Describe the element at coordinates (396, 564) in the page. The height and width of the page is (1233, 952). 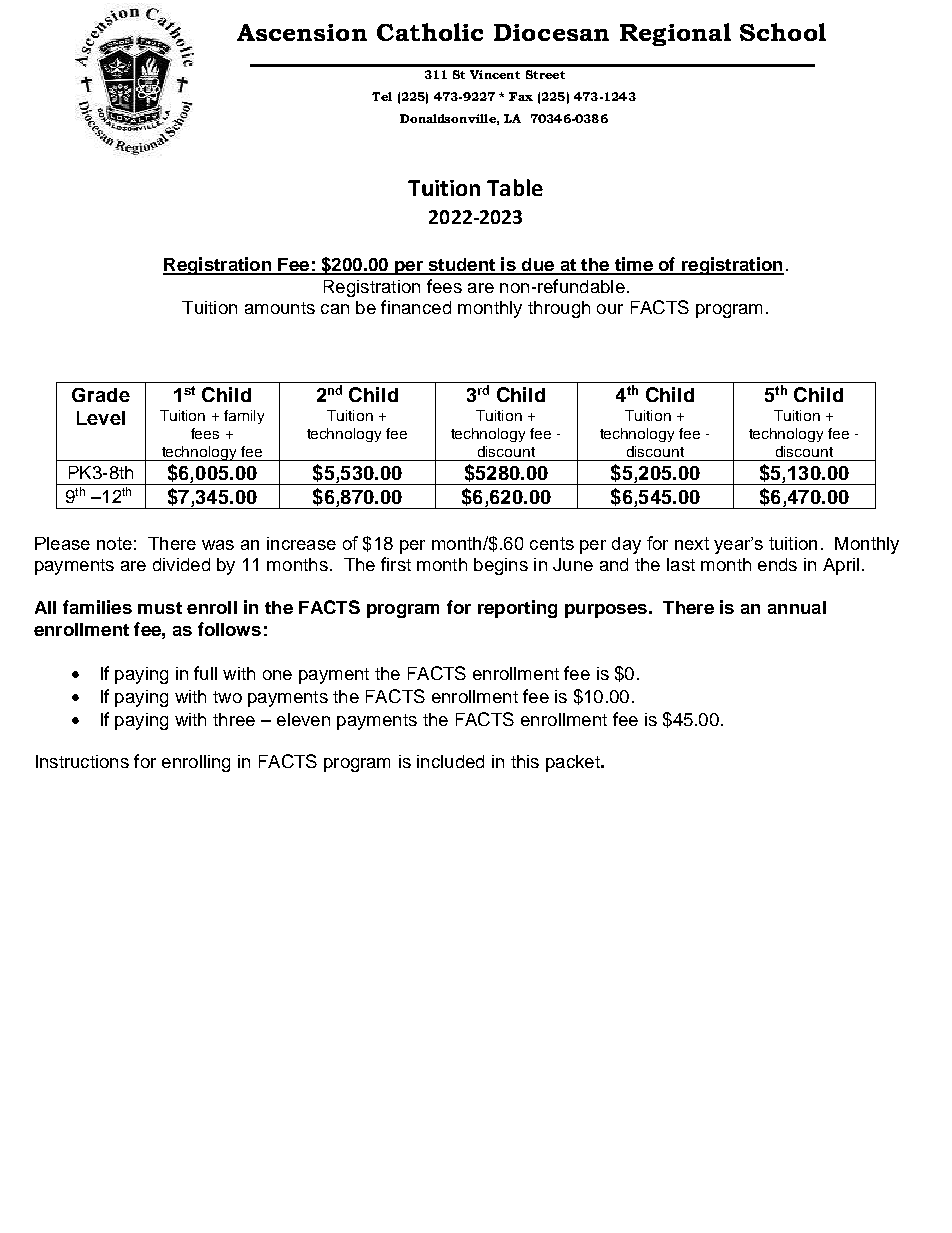
I see `first` at that location.
